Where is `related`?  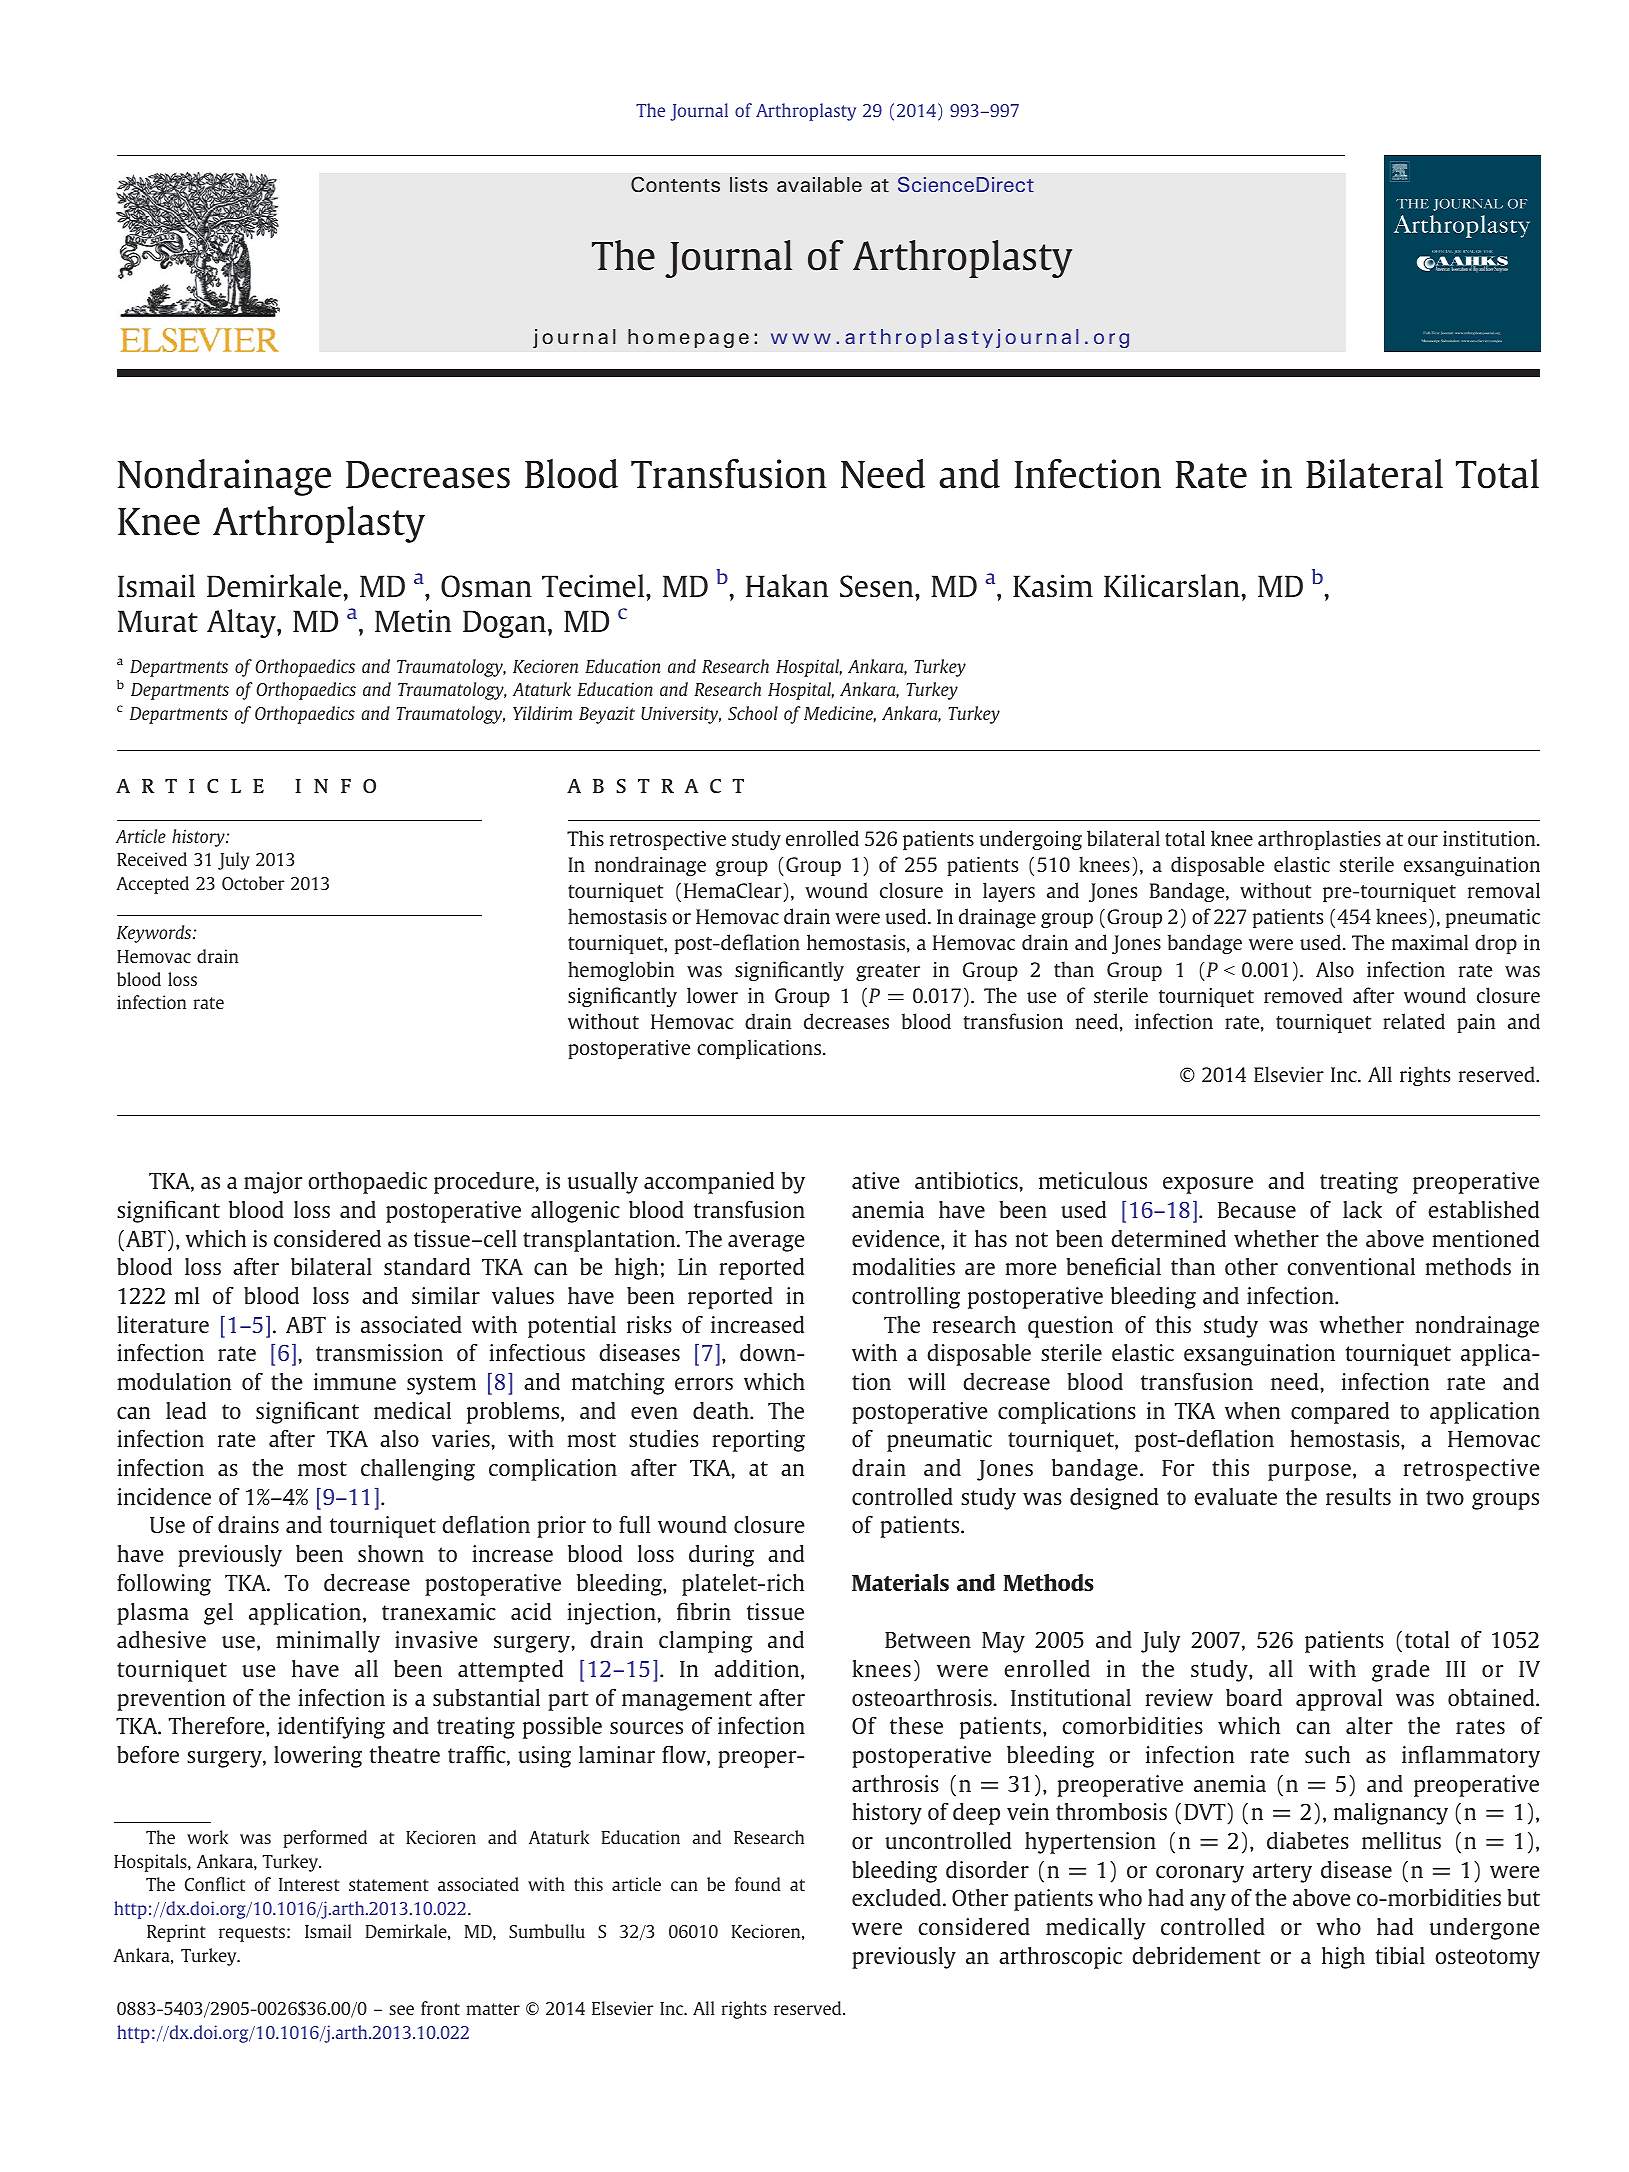 related is located at coordinates (1414, 1021).
